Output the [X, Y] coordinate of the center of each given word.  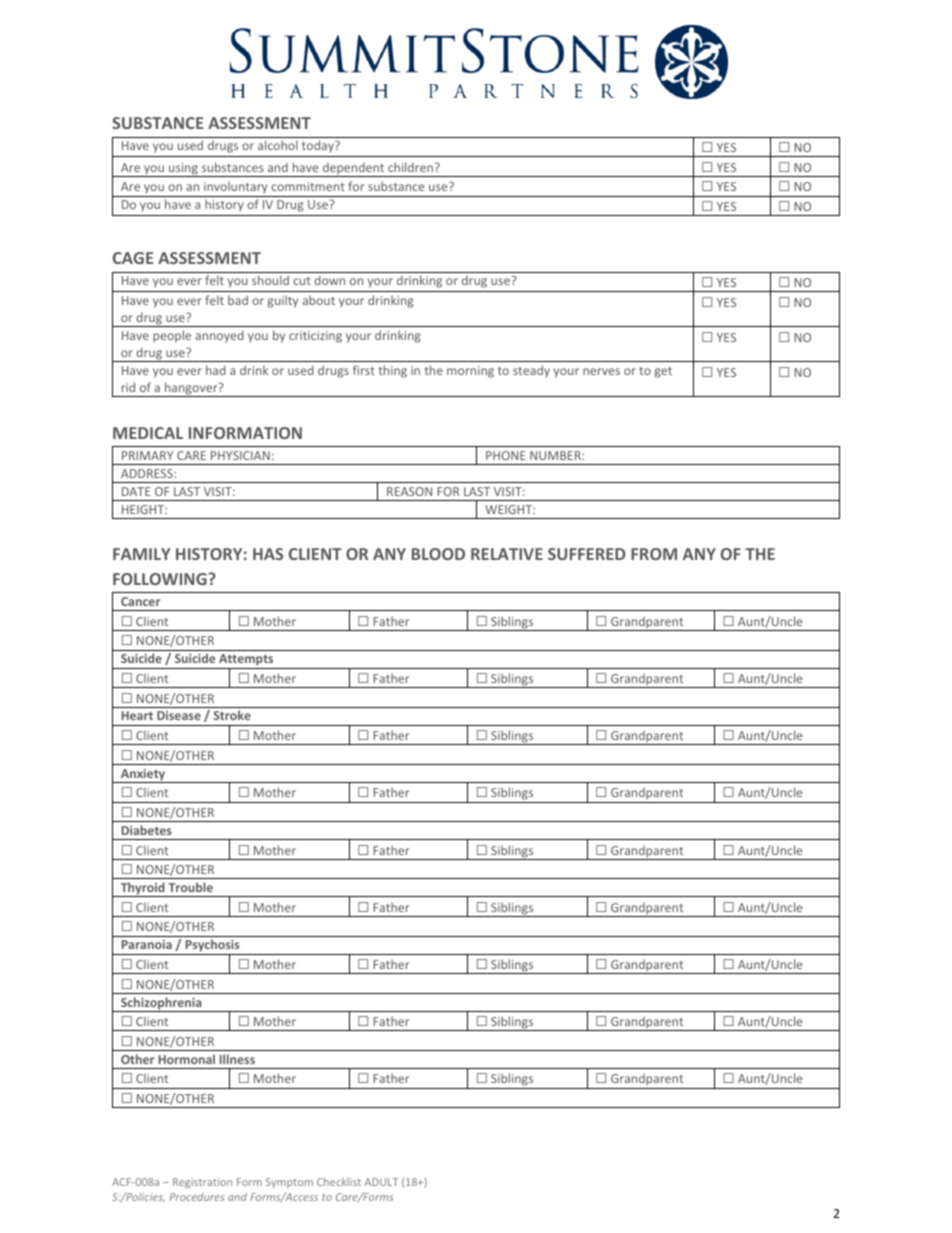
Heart [137, 715]
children [410, 167]
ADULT [381, 1182]
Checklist [339, 1181]
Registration [202, 1183]
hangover [191, 389]
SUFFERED [587, 554]
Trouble [190, 887]
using [183, 170]
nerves [601, 371]
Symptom [289, 1183]
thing [393, 371]
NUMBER [556, 455]
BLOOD [438, 554]
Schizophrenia [161, 1004]
